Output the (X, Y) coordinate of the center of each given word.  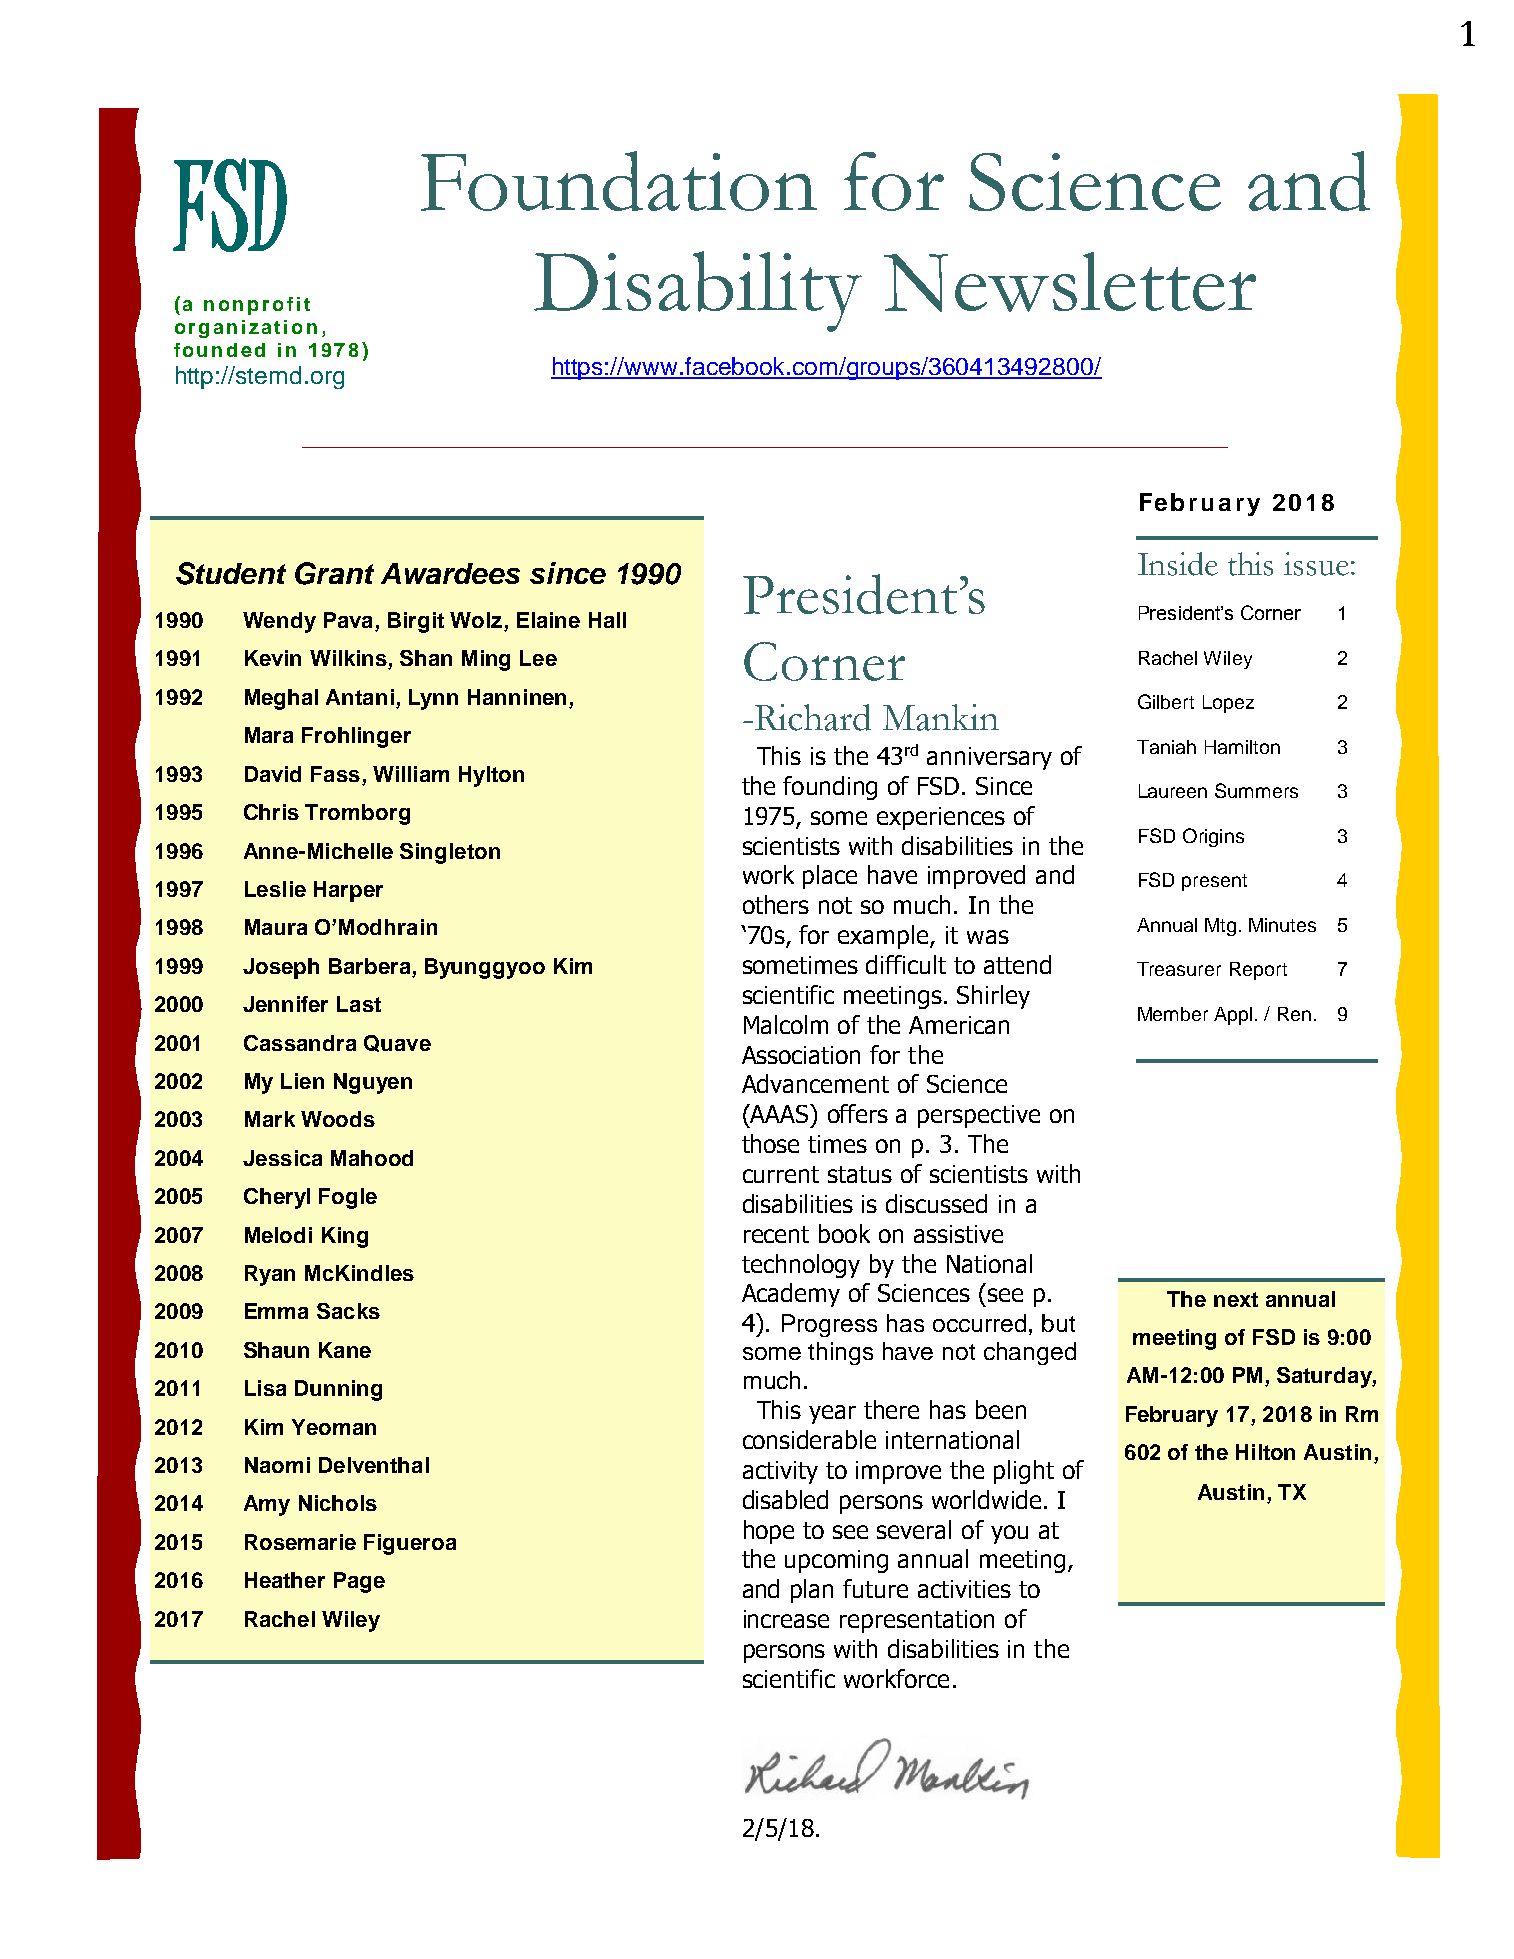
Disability (698, 291)
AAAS (780, 1113)
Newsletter (1070, 282)
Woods (338, 1119)
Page (359, 1582)
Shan (426, 658)
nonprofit (257, 306)
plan (812, 1591)
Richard (813, 717)
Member (1173, 1014)
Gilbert (1166, 701)
